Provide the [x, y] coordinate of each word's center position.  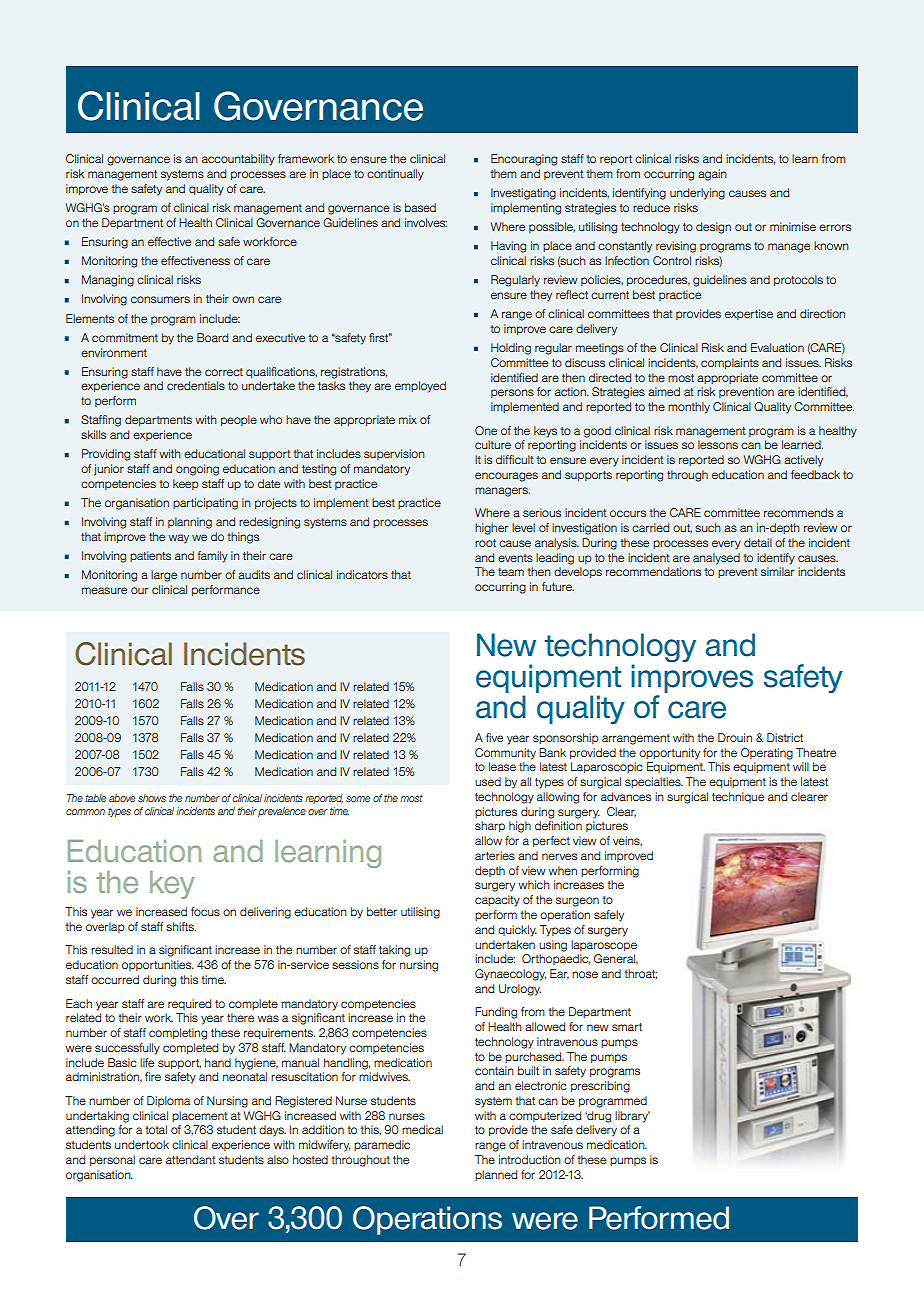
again [712, 175]
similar [777, 571]
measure [104, 590]
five [494, 737]
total [156, 1129]
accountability [238, 160]
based [420, 207]
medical [422, 1129]
